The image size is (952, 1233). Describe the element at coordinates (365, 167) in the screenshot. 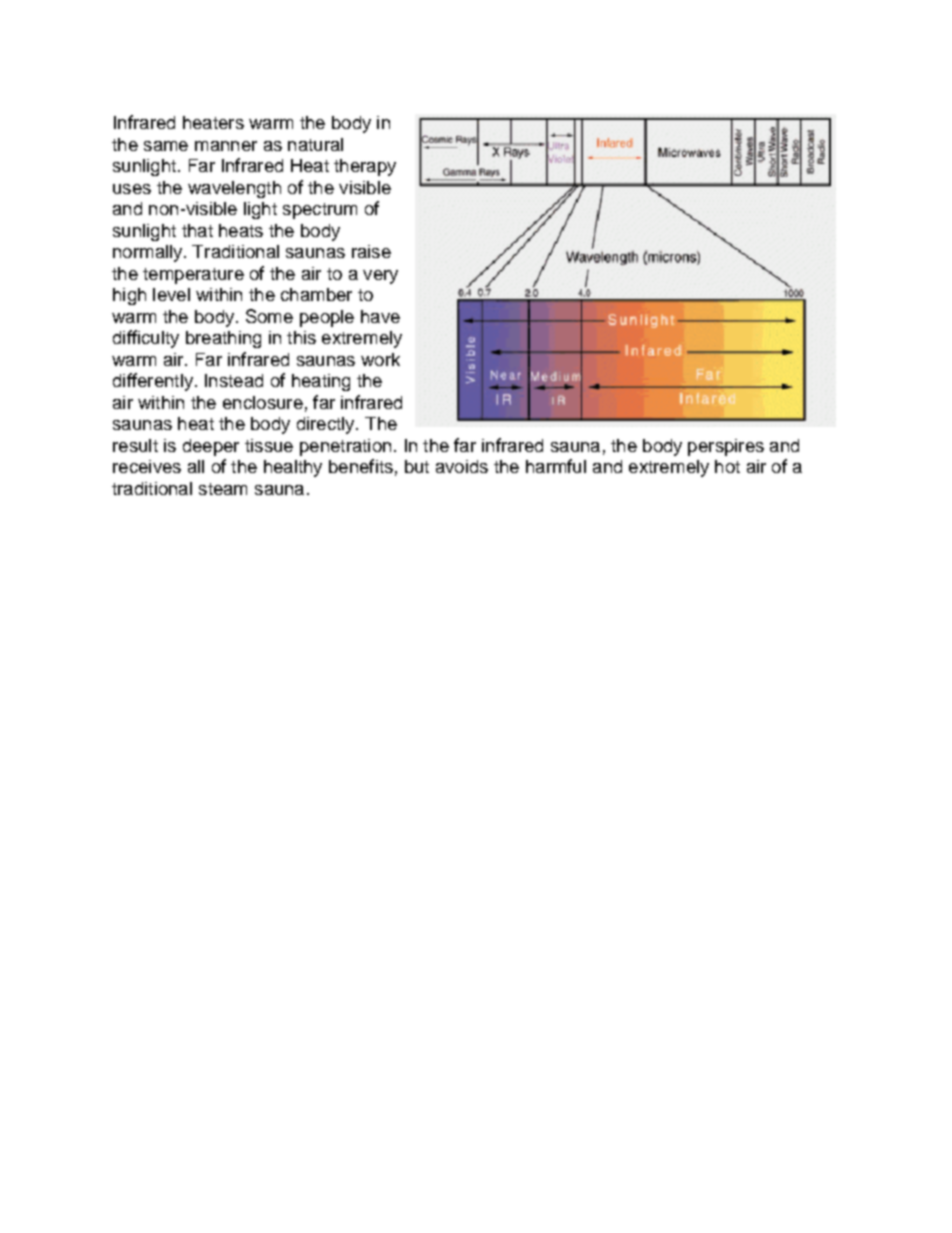

I see `therapy` at that location.
